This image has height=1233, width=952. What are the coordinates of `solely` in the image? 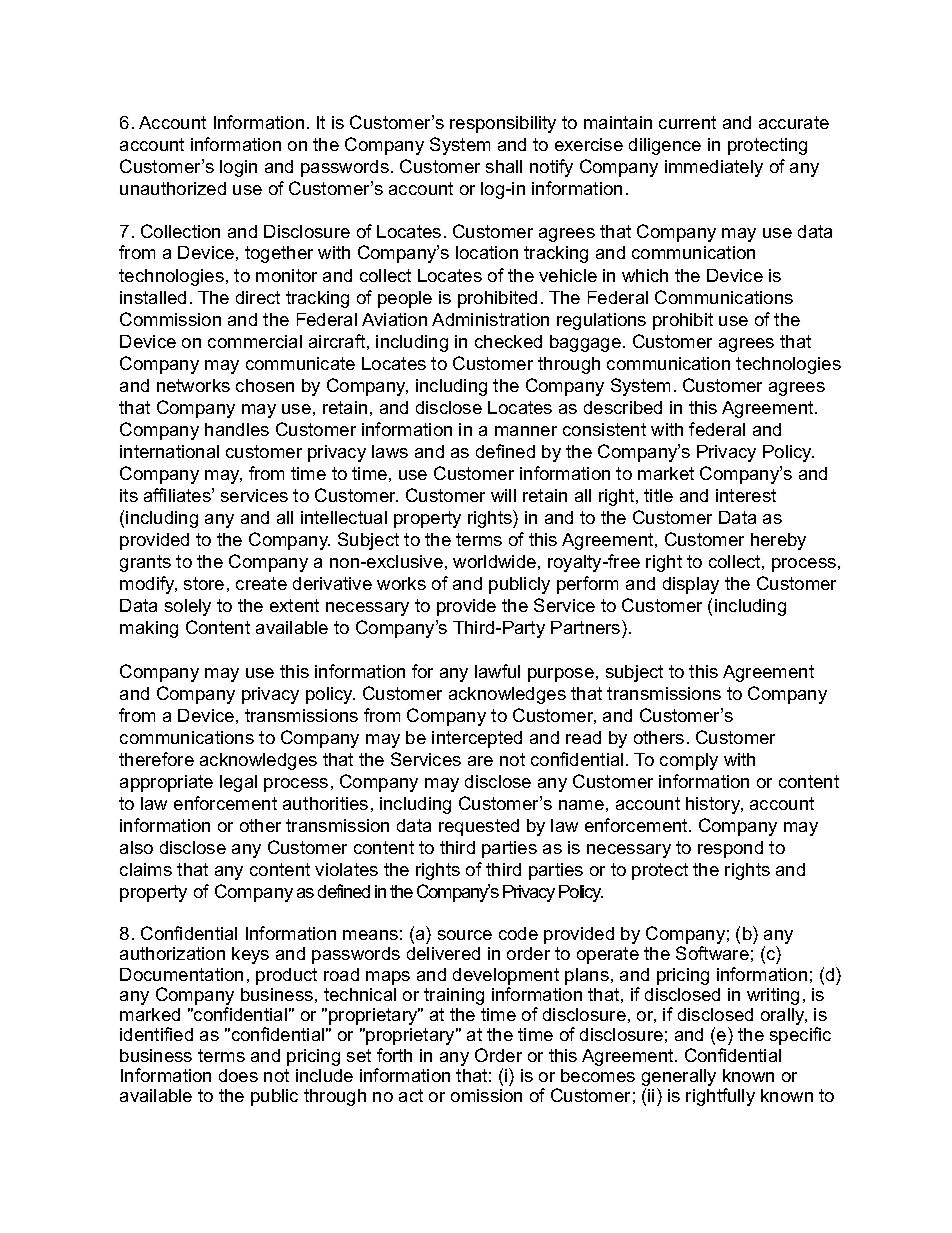 It's located at (188, 607).
